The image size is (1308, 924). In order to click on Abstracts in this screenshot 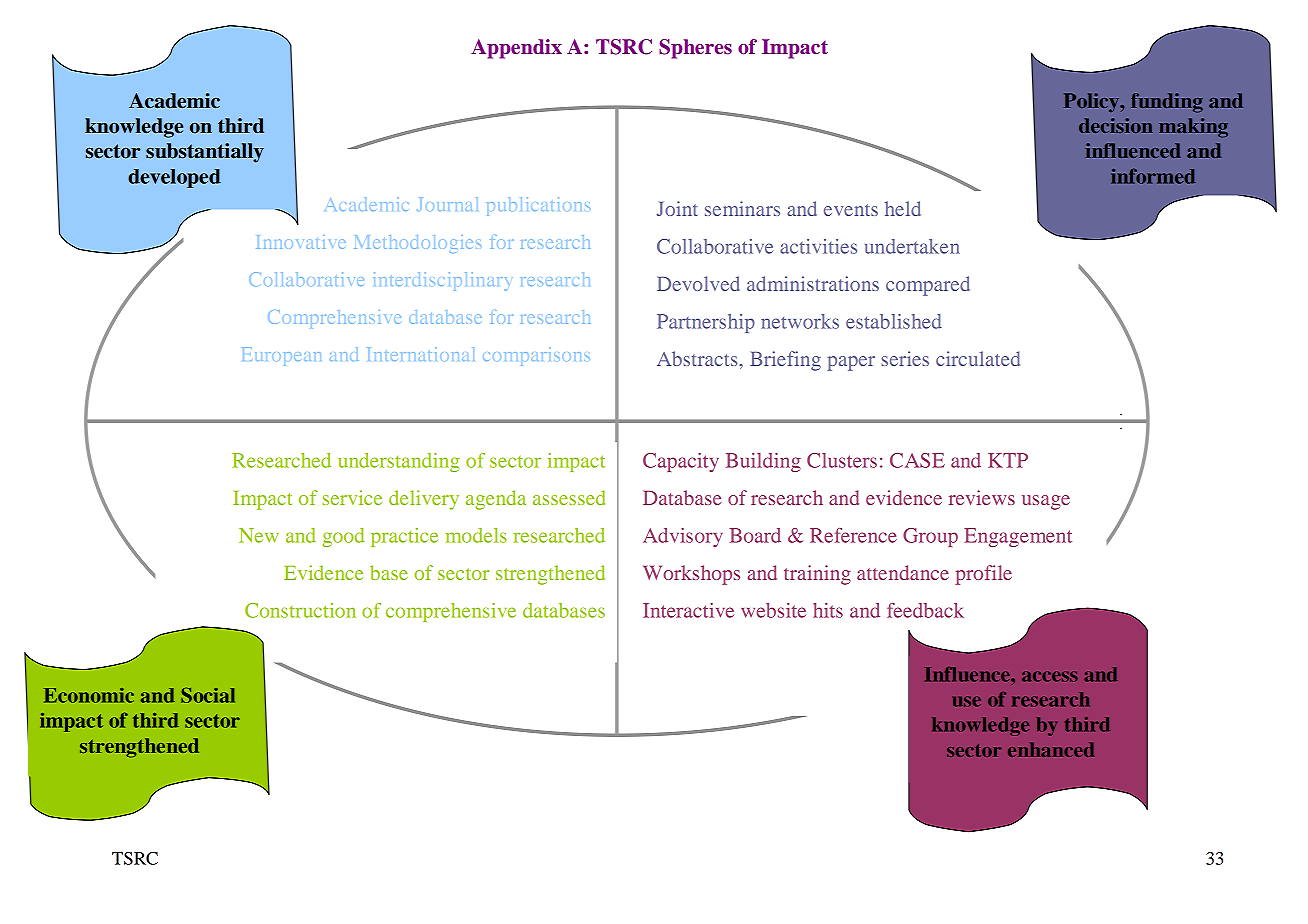, I will do `click(697, 358)`.
